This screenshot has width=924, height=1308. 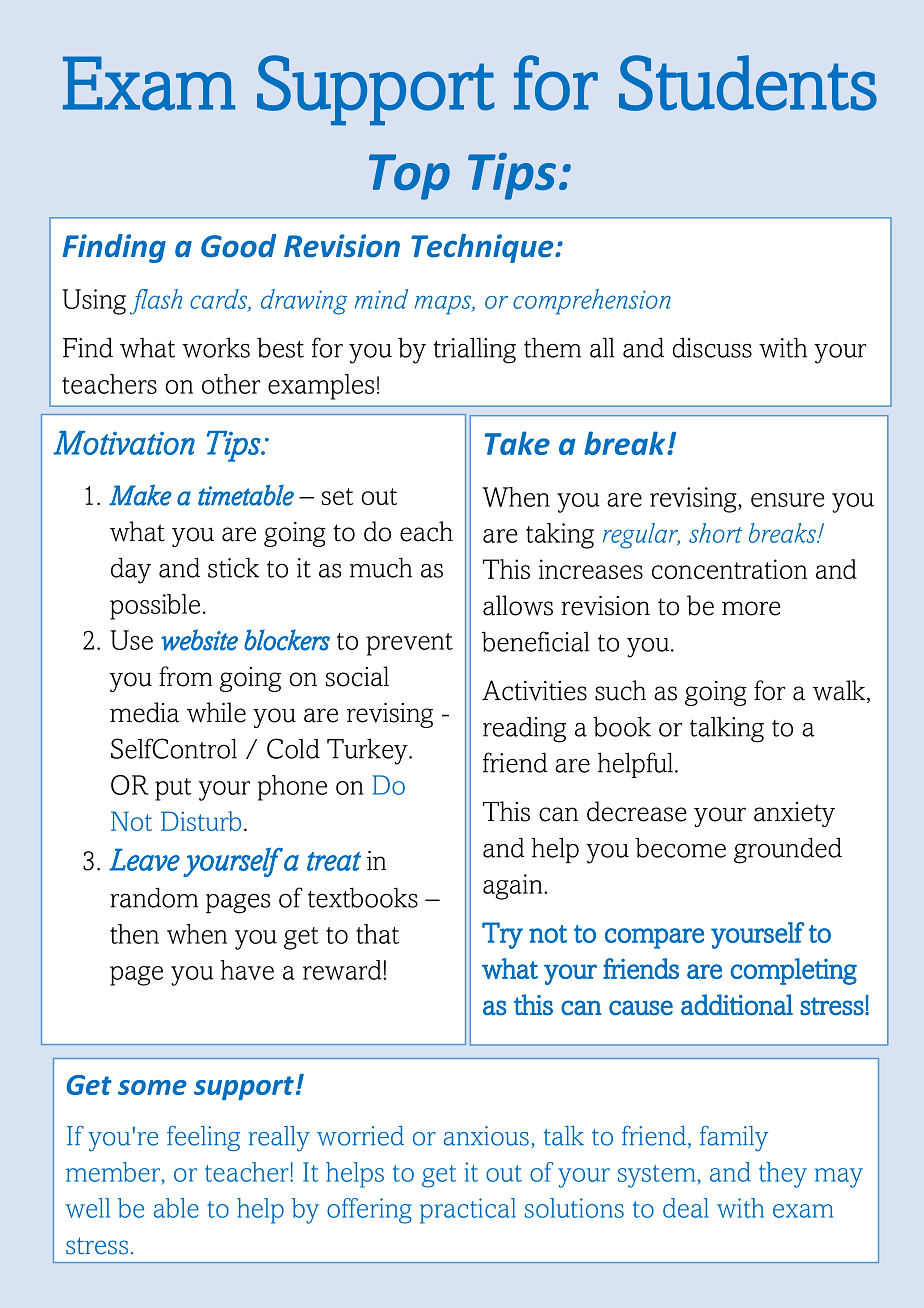 I want to click on other, so click(x=231, y=384).
